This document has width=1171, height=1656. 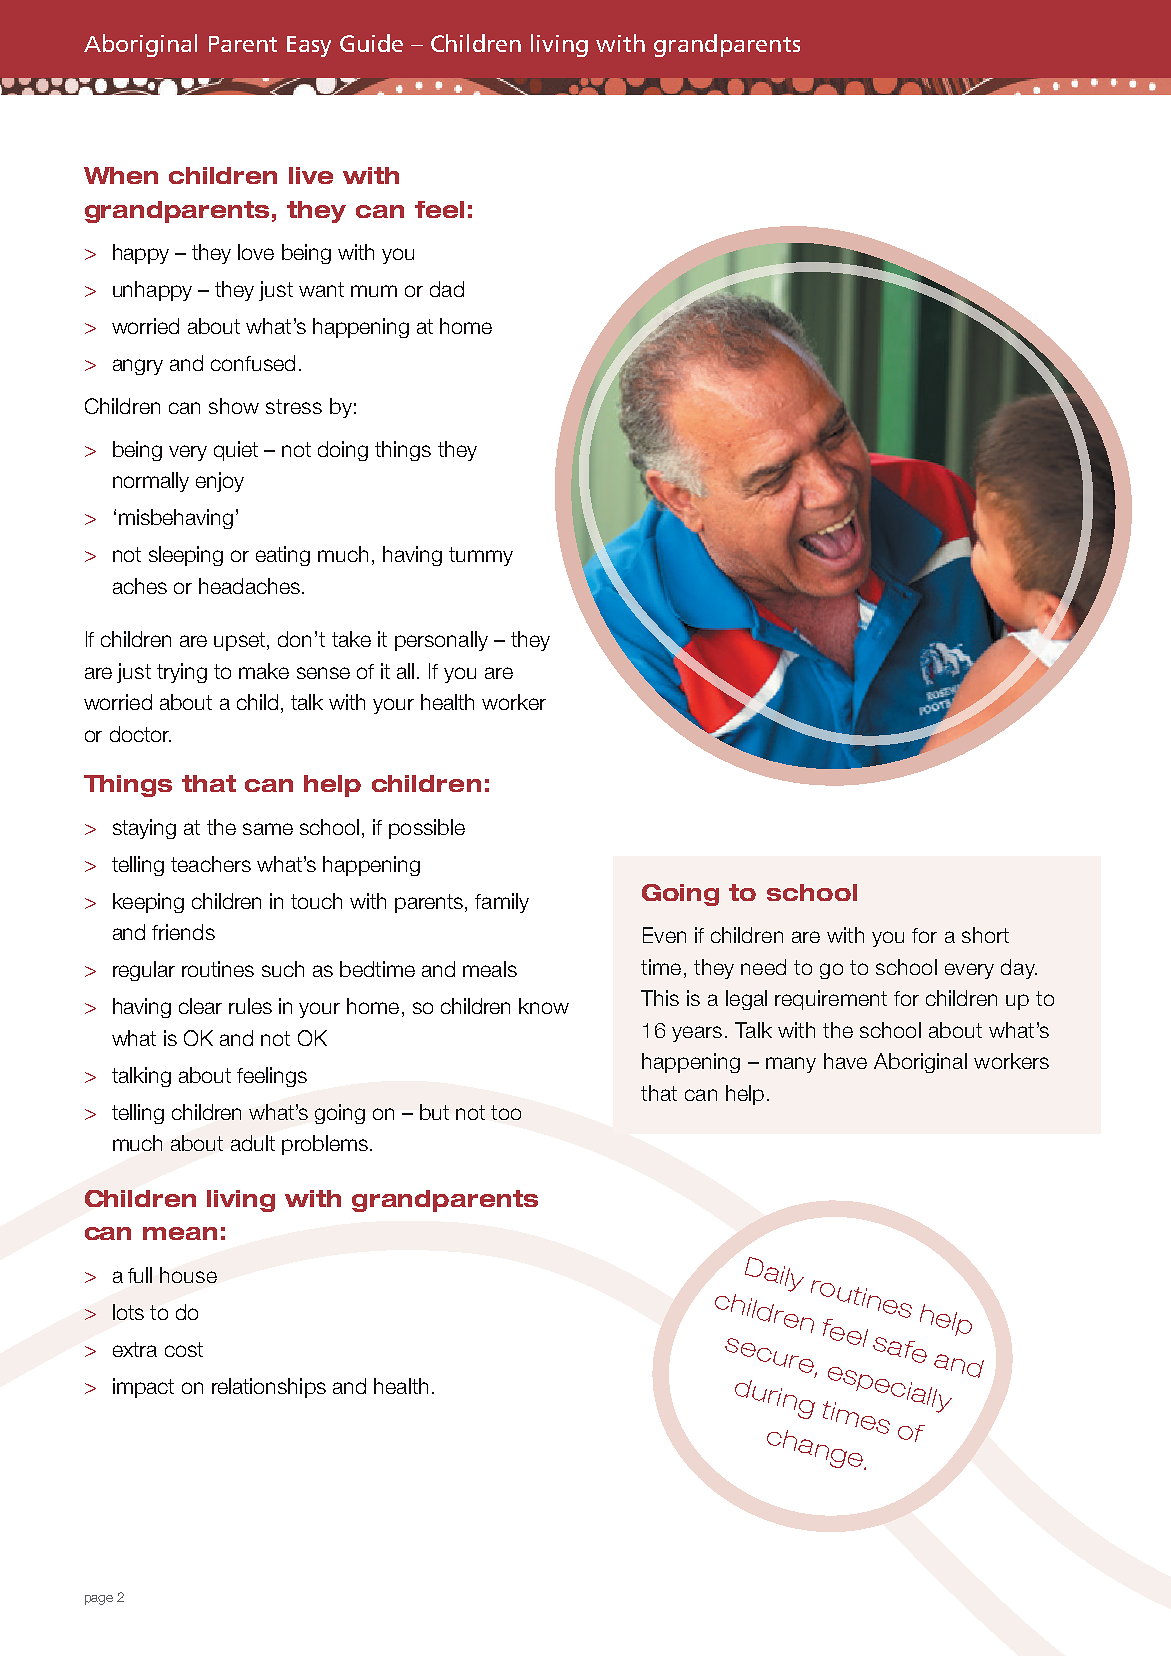 I want to click on Guide, so click(x=371, y=43).
